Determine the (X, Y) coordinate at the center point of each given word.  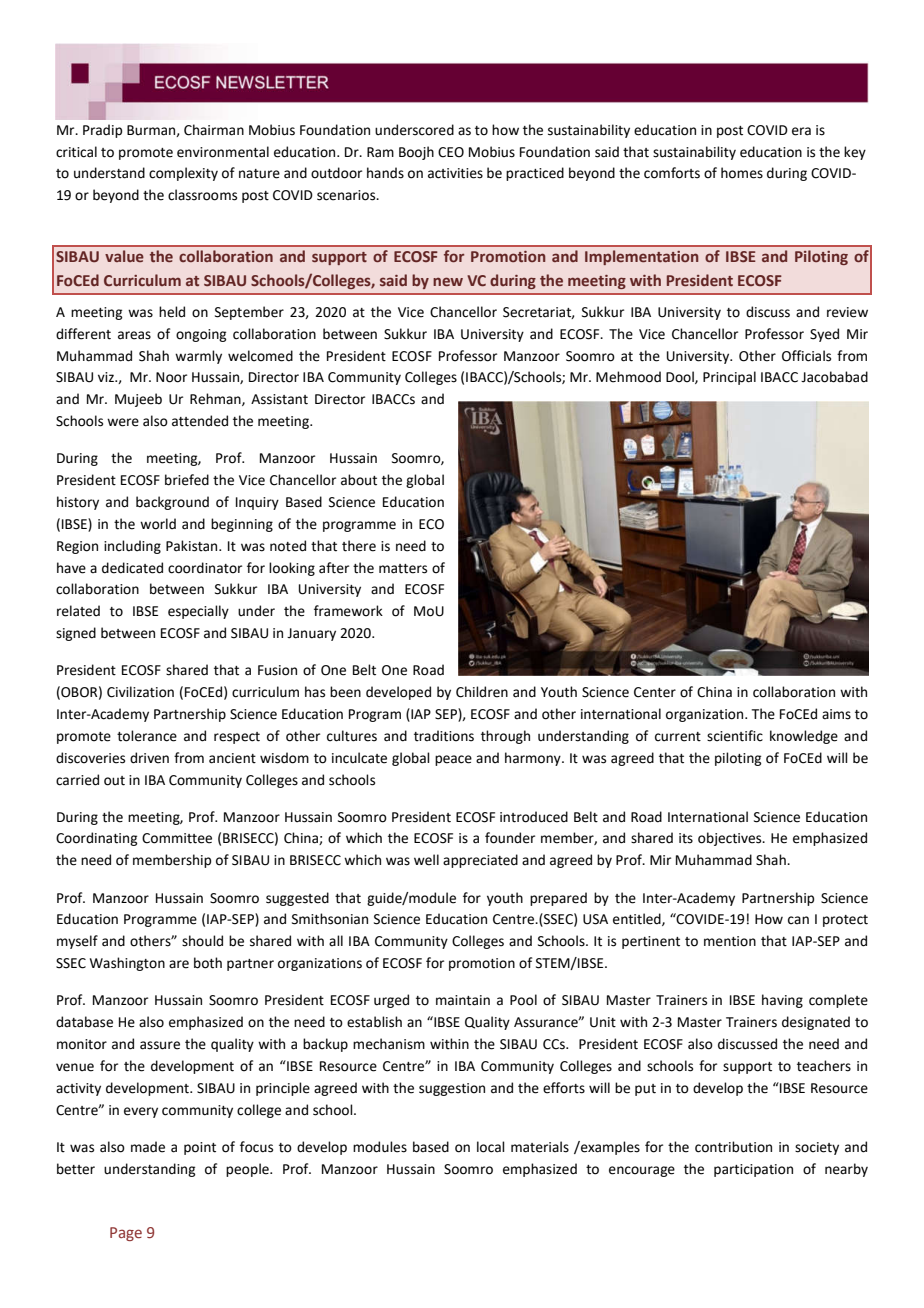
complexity (183, 174)
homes (742, 173)
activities (455, 173)
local (491, 1147)
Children (482, 692)
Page (126, 1234)
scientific (735, 736)
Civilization (140, 692)
